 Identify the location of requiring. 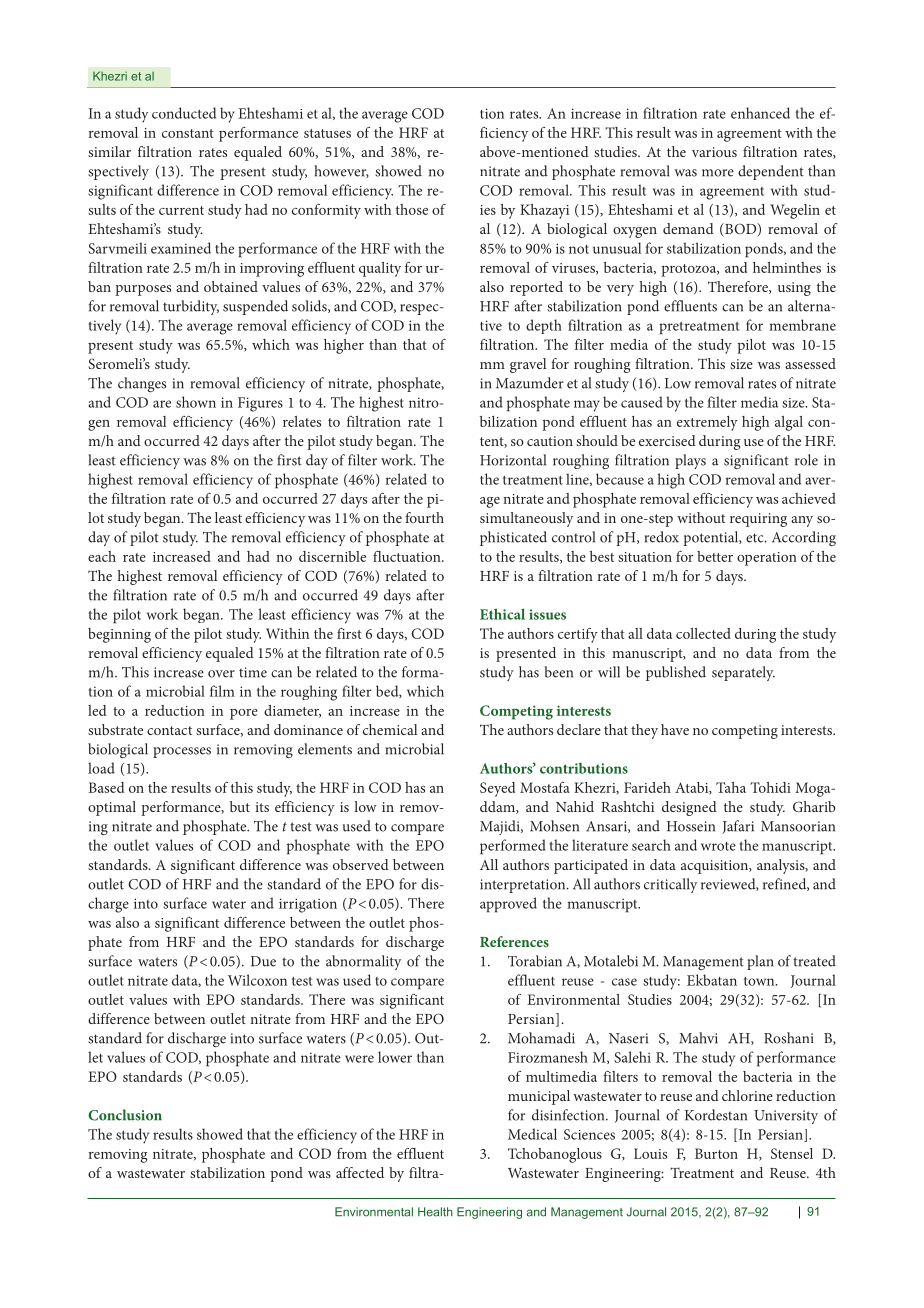
(758, 520).
